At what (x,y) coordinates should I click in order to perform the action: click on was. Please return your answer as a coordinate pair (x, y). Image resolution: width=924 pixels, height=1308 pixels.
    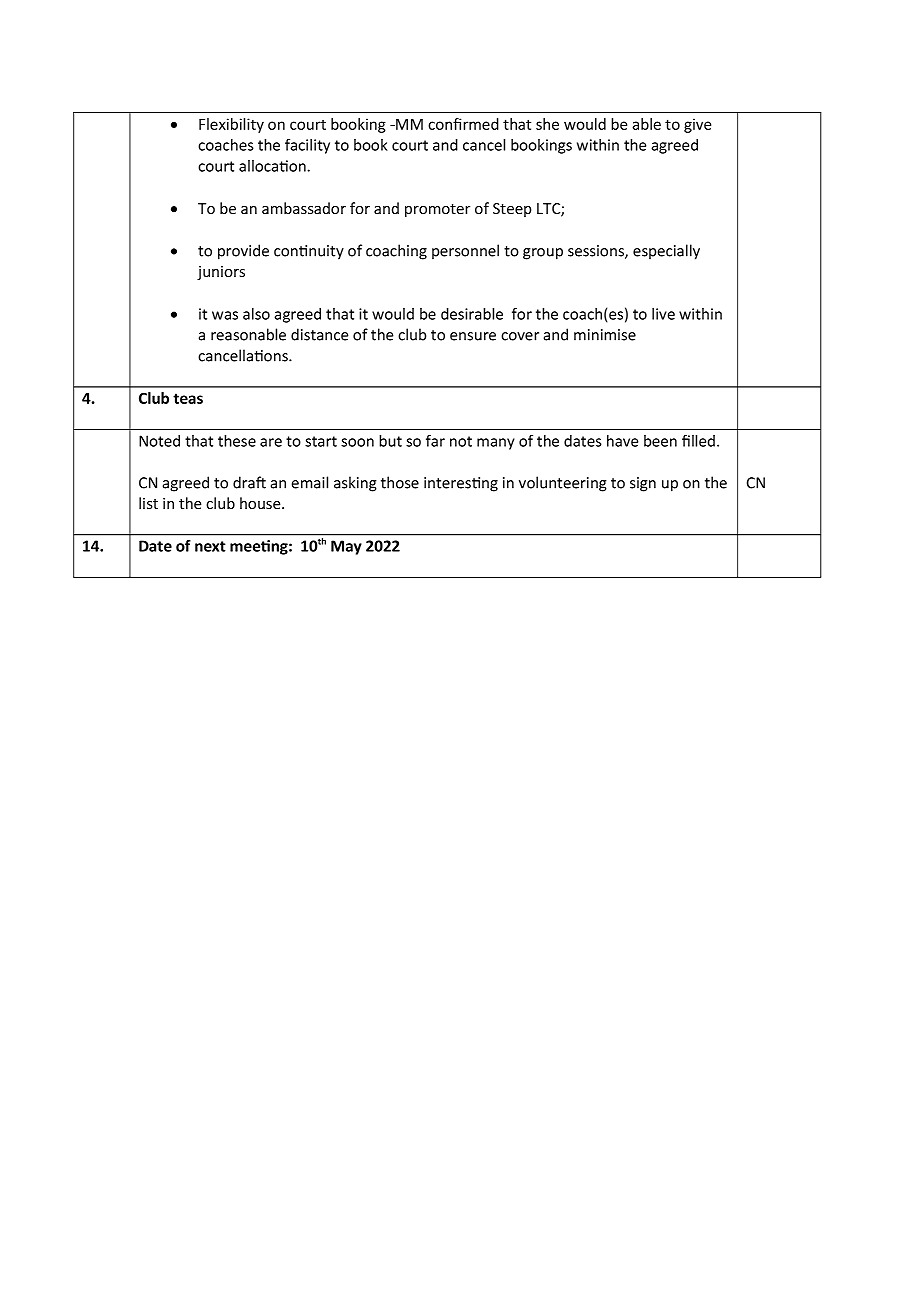
    Looking at the image, I should click on (225, 315).
